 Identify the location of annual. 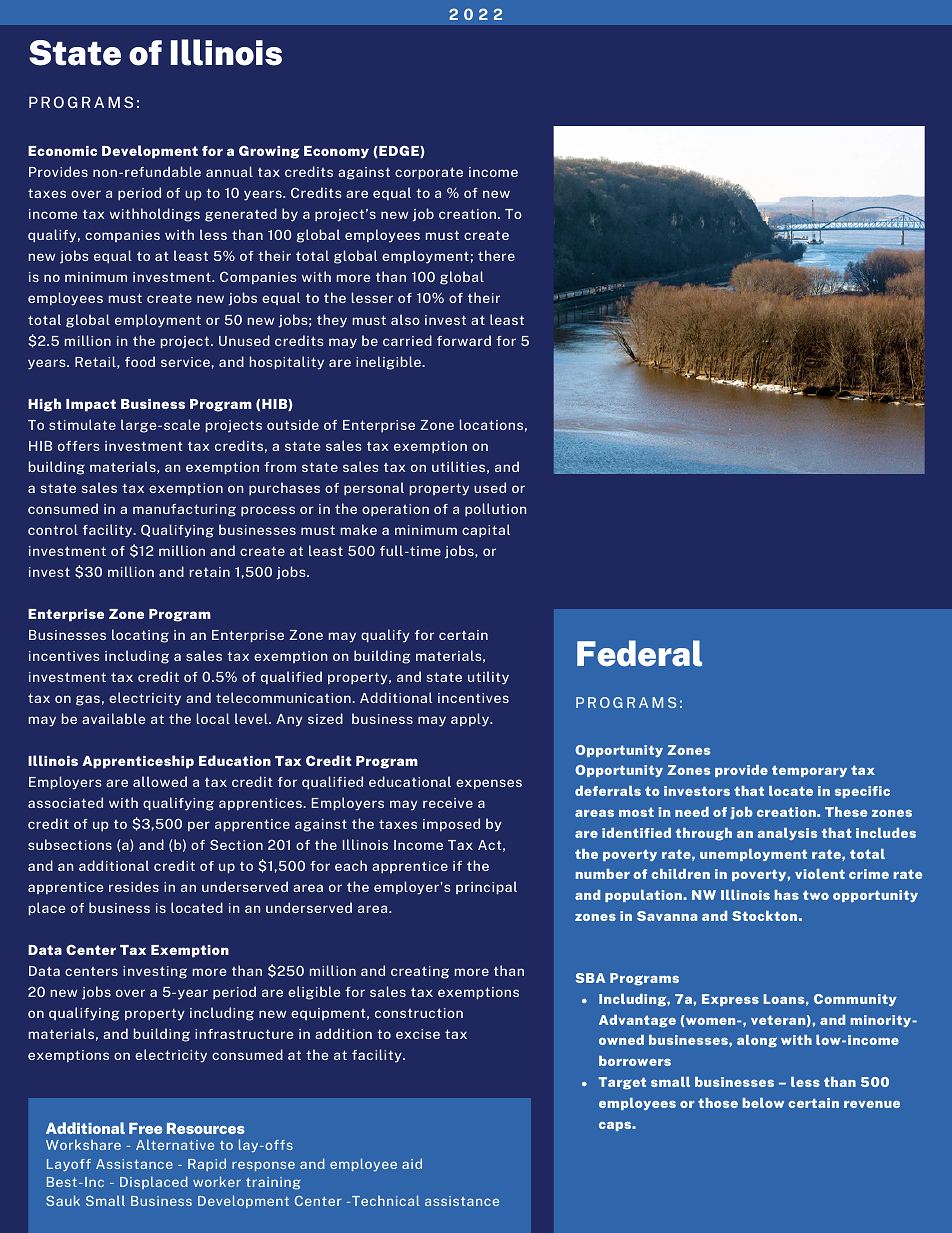
(229, 171).
